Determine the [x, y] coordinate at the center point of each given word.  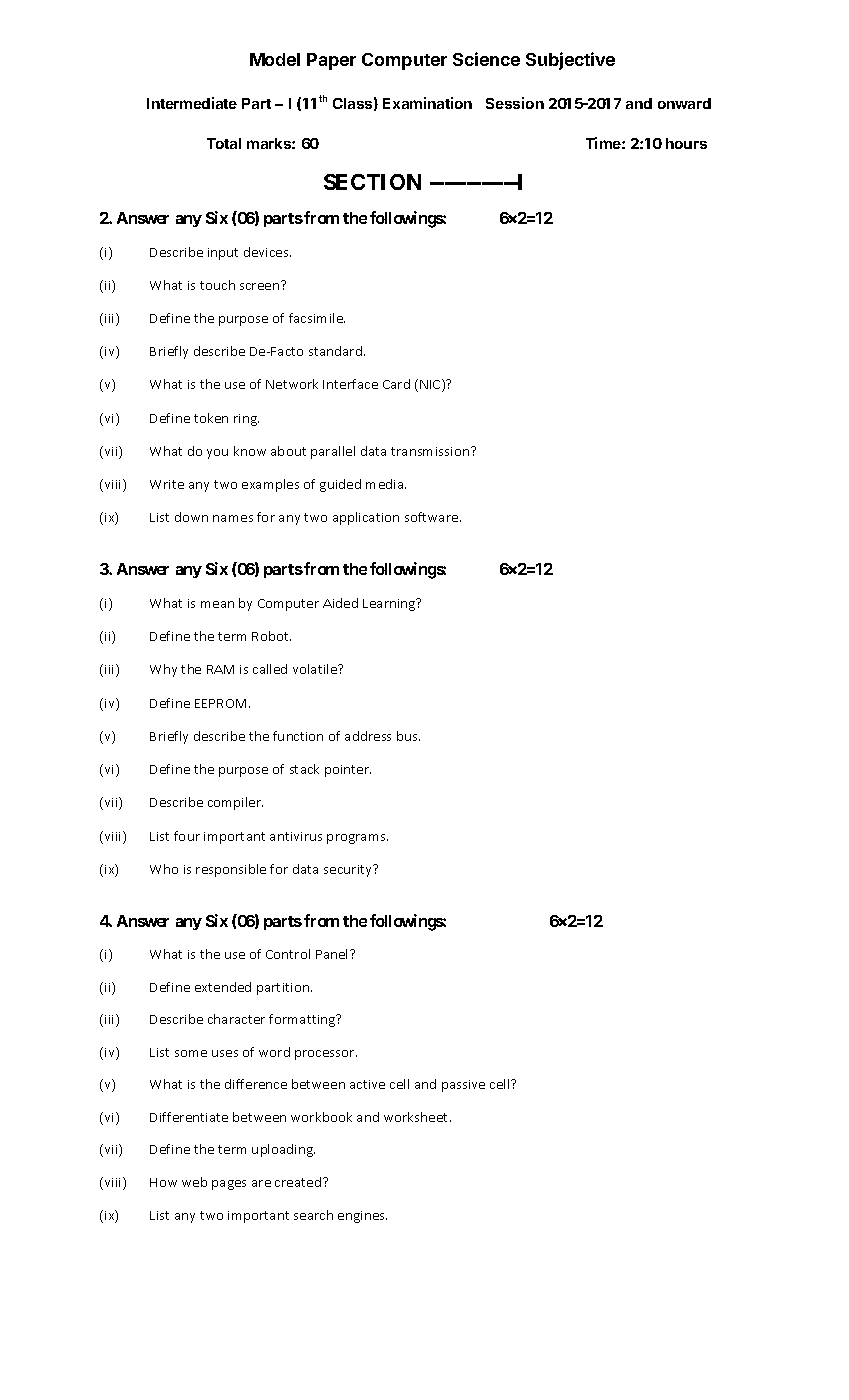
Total [224, 143]
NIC [431, 385]
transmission [431, 451]
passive [463, 1086]
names [233, 518]
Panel [333, 954]
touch [217, 285]
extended [223, 987]
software [433, 517]
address [368, 736]
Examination [427, 103]
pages [229, 1185]
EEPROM [222, 703]
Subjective [570, 61]
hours [686, 143]
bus [408, 736]
